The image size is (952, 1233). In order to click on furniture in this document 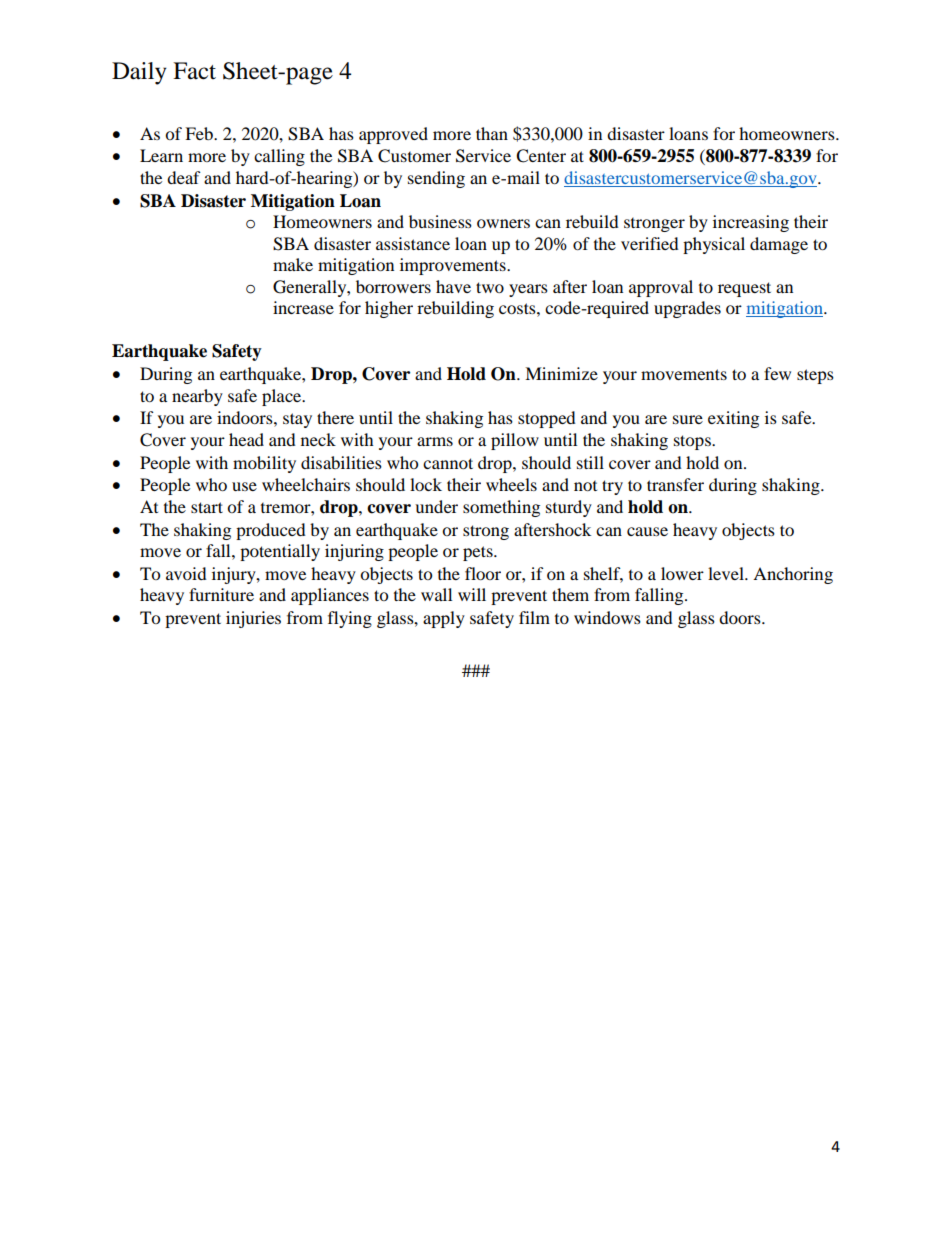, I will do `click(221, 594)`.
